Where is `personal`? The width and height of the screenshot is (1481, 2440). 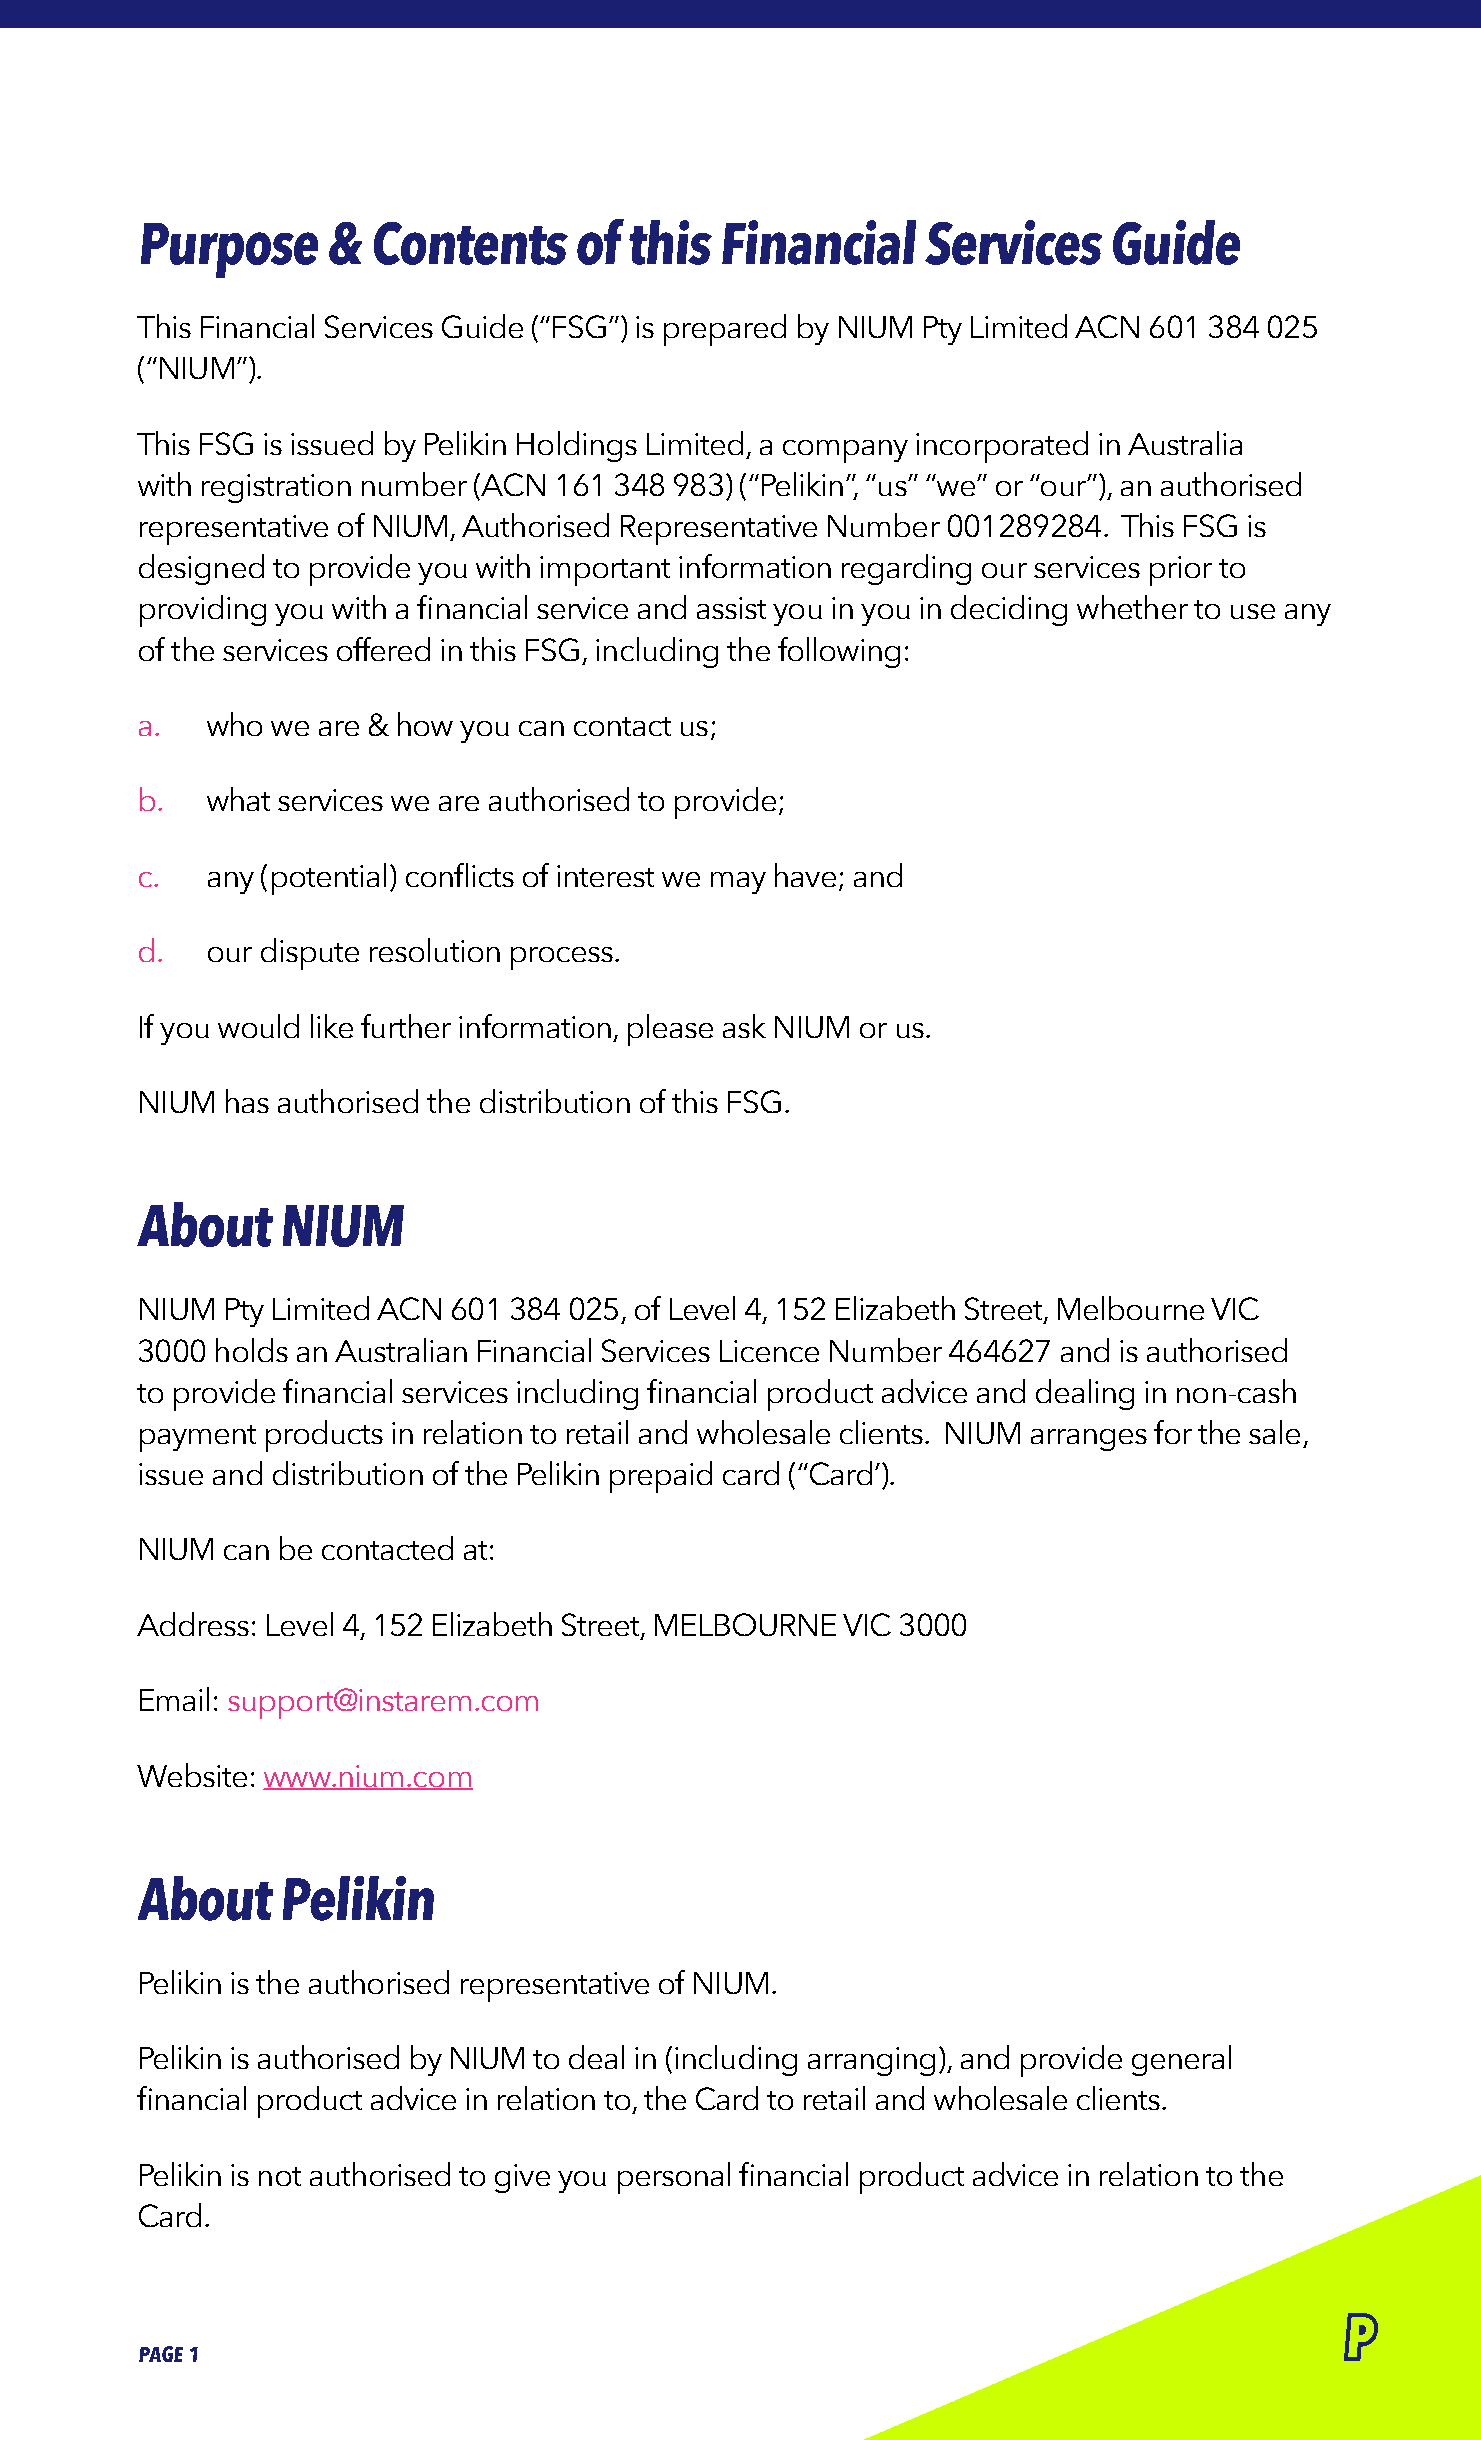
personal is located at coordinates (674, 2178).
